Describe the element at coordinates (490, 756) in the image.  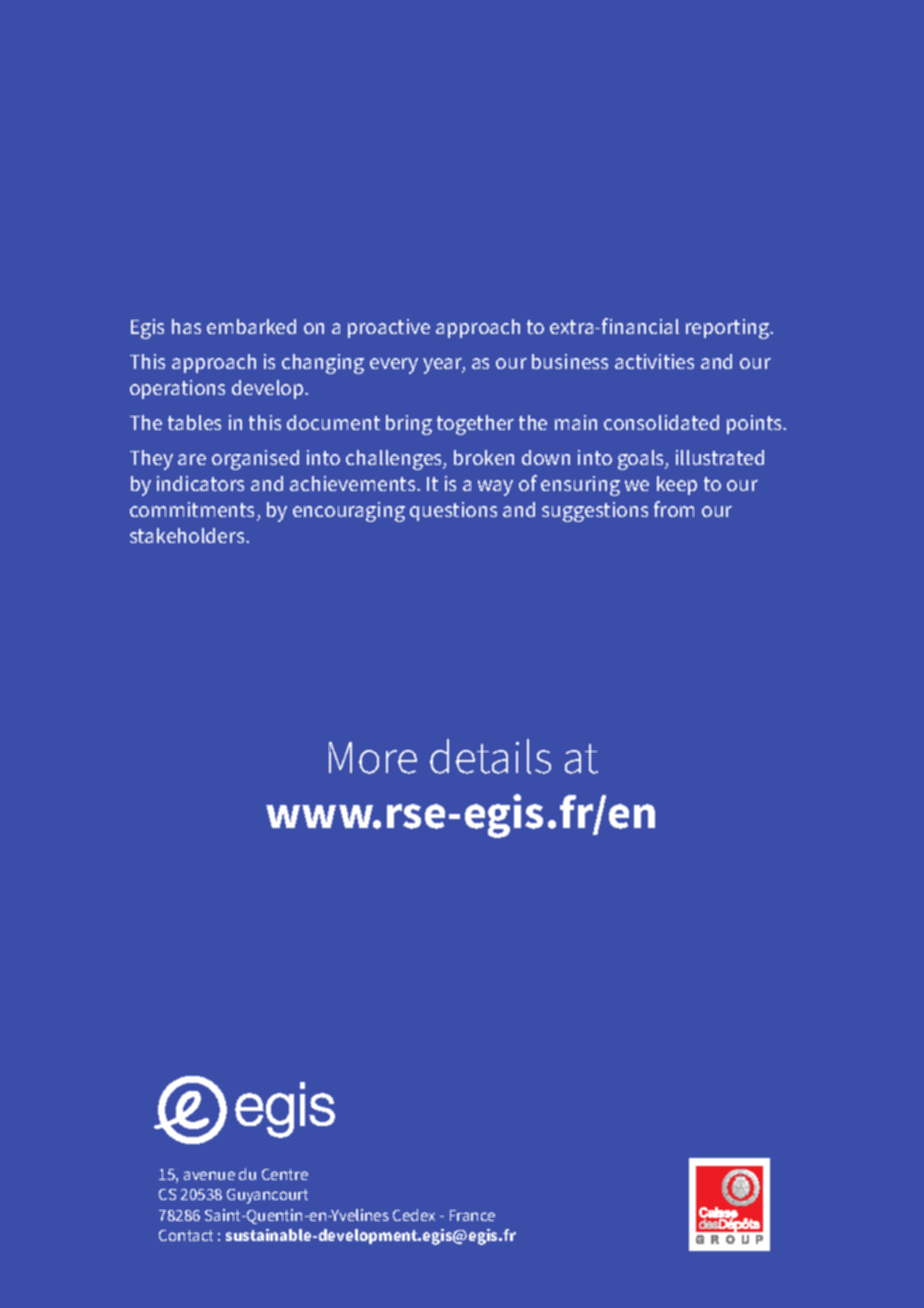
I see `details` at that location.
